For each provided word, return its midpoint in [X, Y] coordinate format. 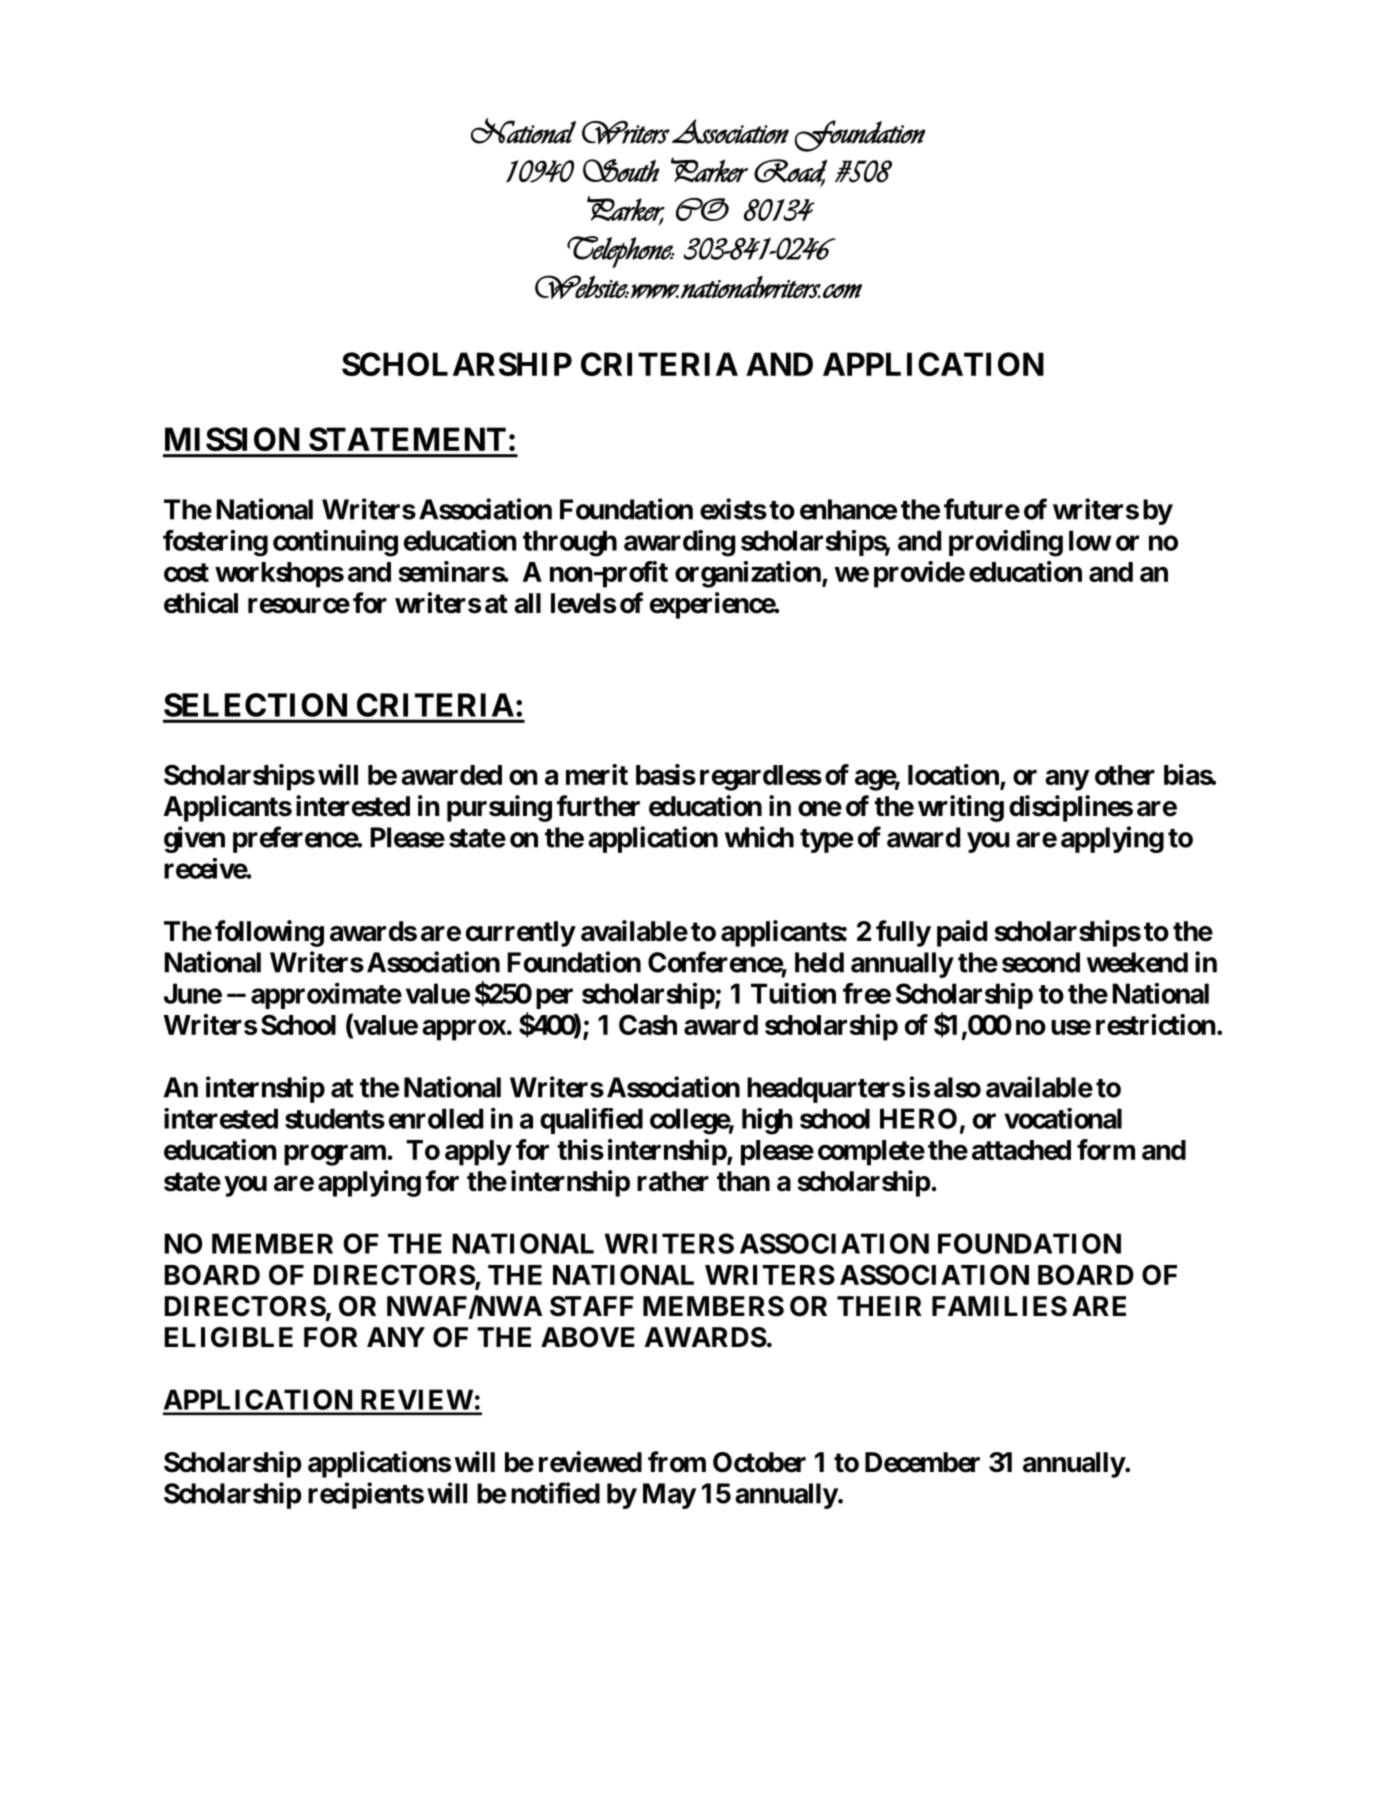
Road [790, 171]
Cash [648, 1024]
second [1041, 962]
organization [749, 574]
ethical [201, 603]
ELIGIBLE [228, 1337]
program [335, 1155]
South [621, 170]
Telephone [621, 252]
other [1125, 775]
